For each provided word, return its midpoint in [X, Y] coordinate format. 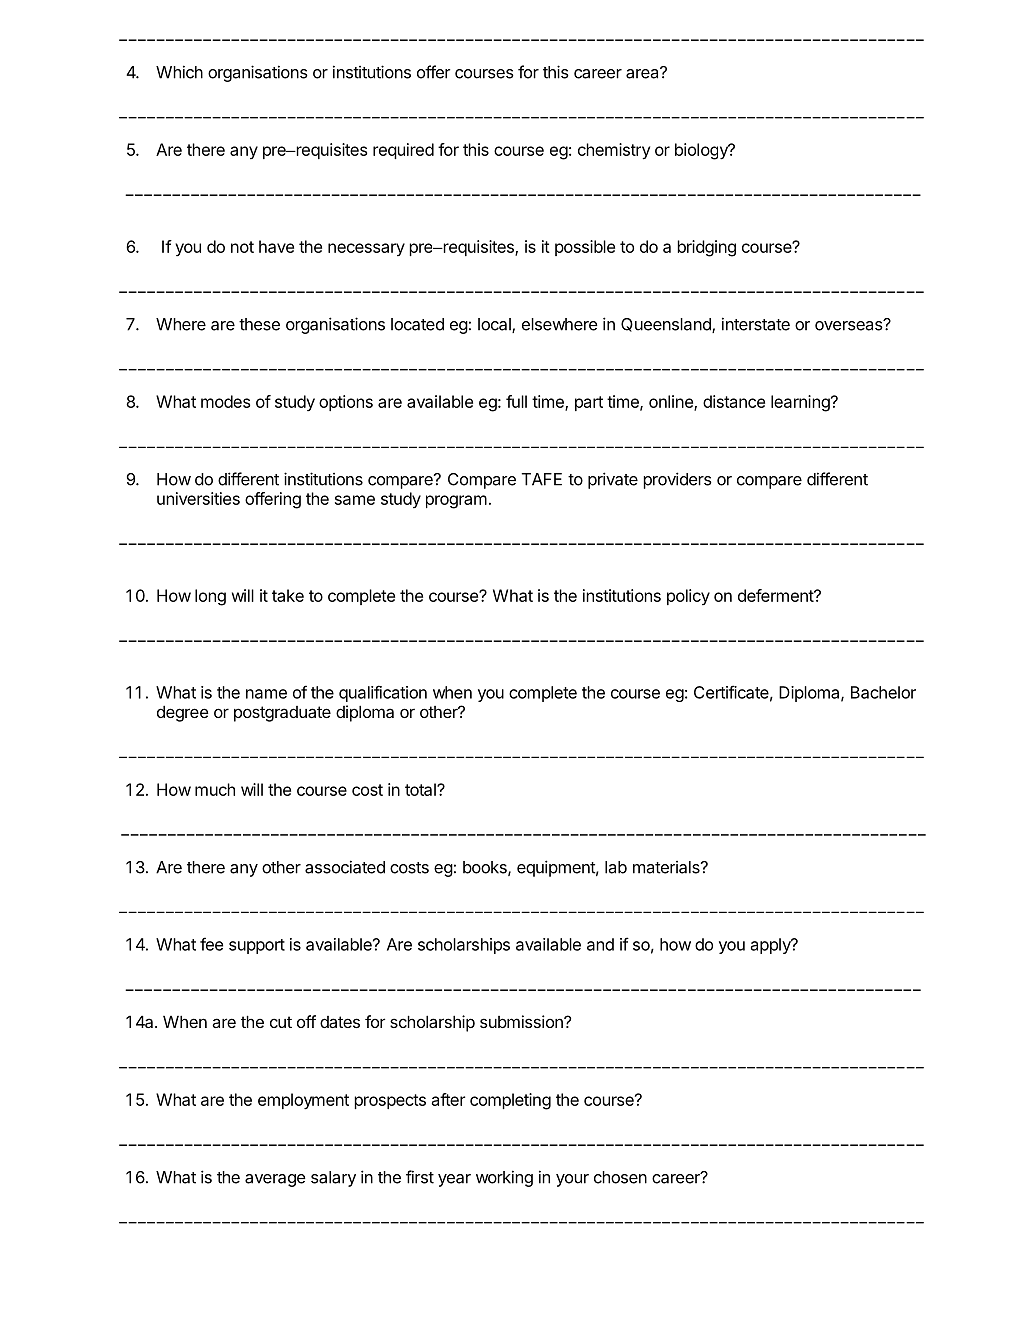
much [215, 789]
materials [667, 867]
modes [225, 401]
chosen [620, 1177]
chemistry [614, 151]
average [275, 1180]
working [504, 1178]
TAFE [541, 479]
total [421, 789]
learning [801, 403]
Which [179, 72]
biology [702, 151]
